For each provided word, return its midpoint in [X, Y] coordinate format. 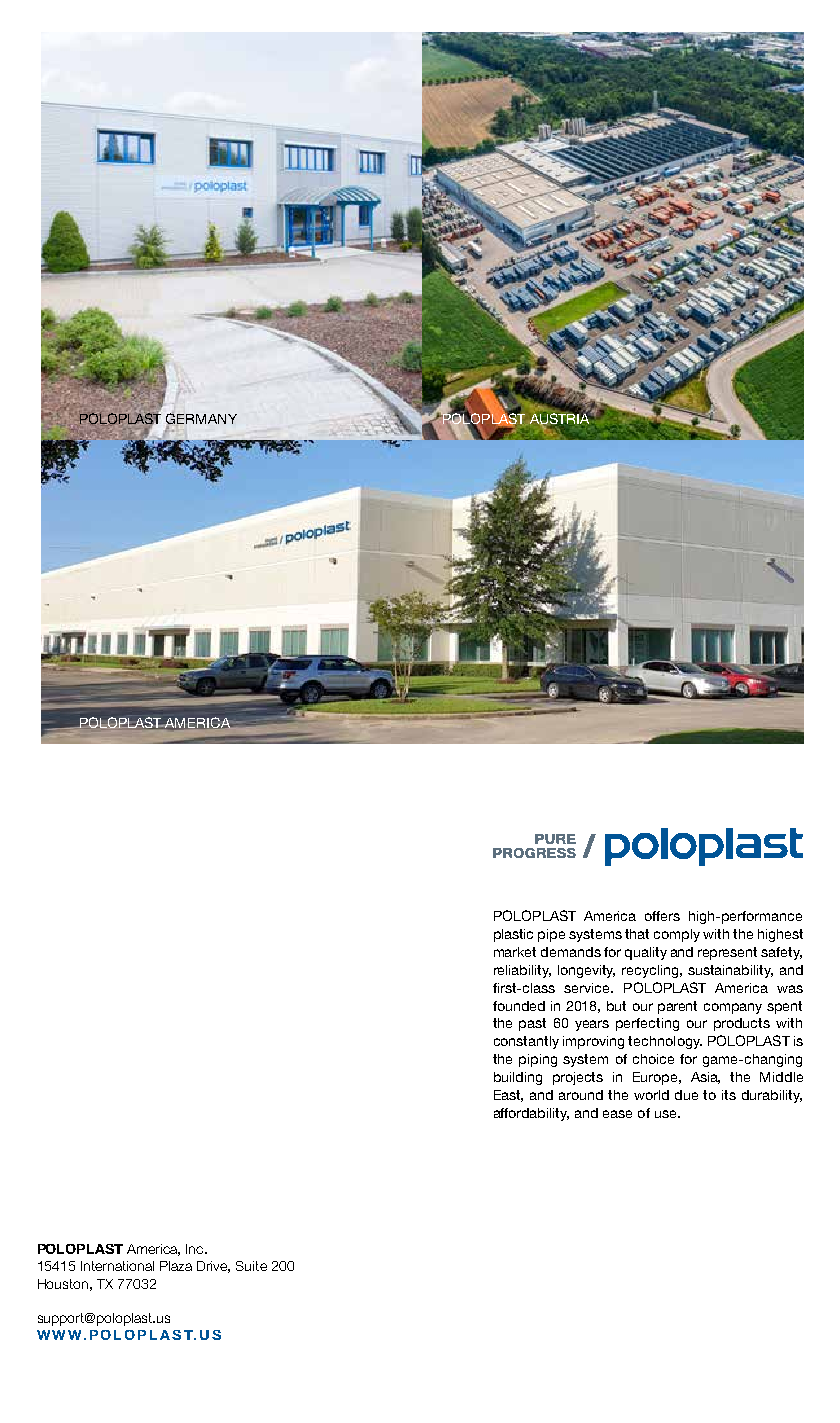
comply [677, 935]
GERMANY [201, 419]
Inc [196, 1249]
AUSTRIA [559, 418]
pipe [551, 935]
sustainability [730, 971]
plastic [513, 935]
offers [662, 916]
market [515, 952]
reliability [522, 971]
